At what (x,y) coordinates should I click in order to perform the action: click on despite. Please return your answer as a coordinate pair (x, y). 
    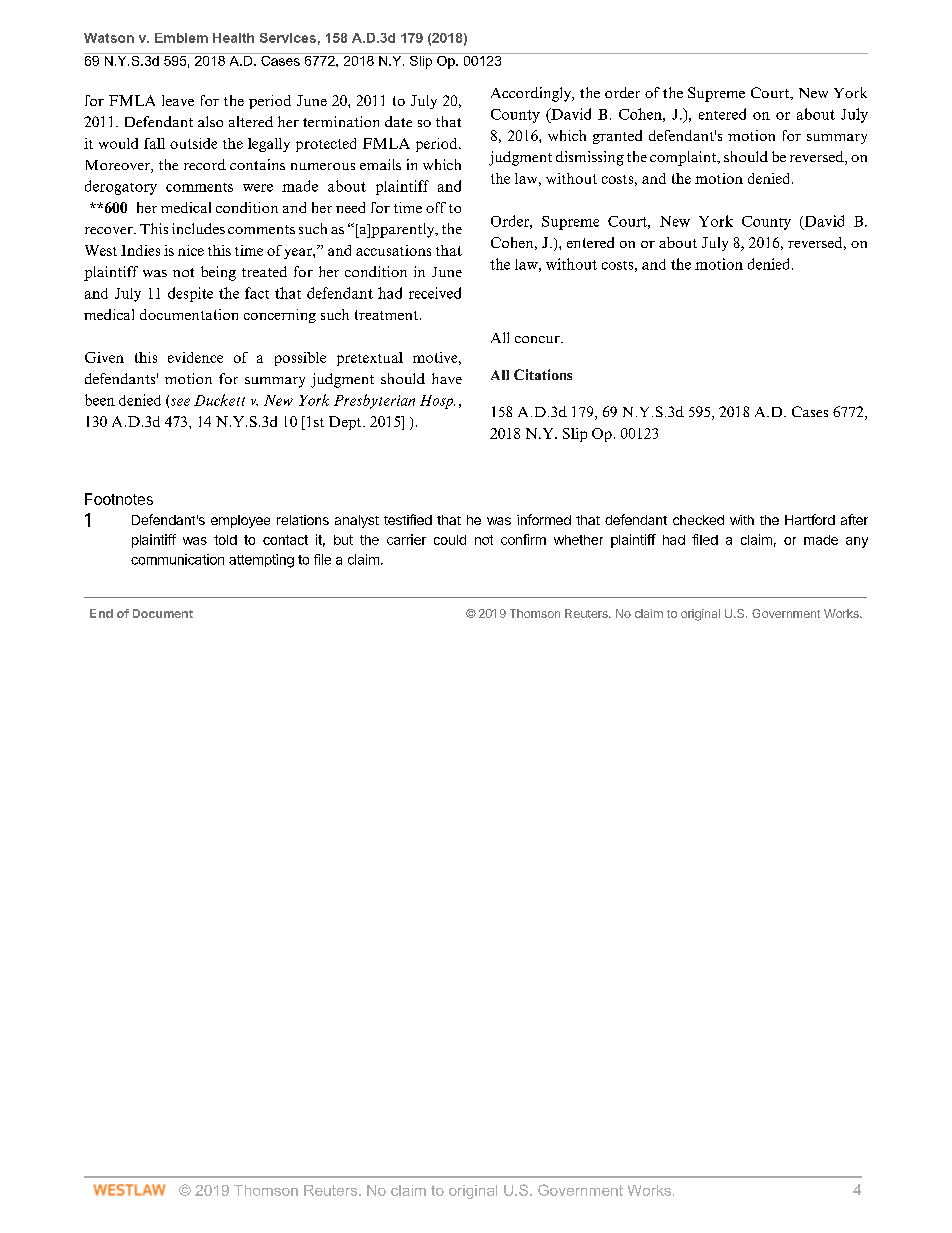
    Looking at the image, I should click on (190, 294).
